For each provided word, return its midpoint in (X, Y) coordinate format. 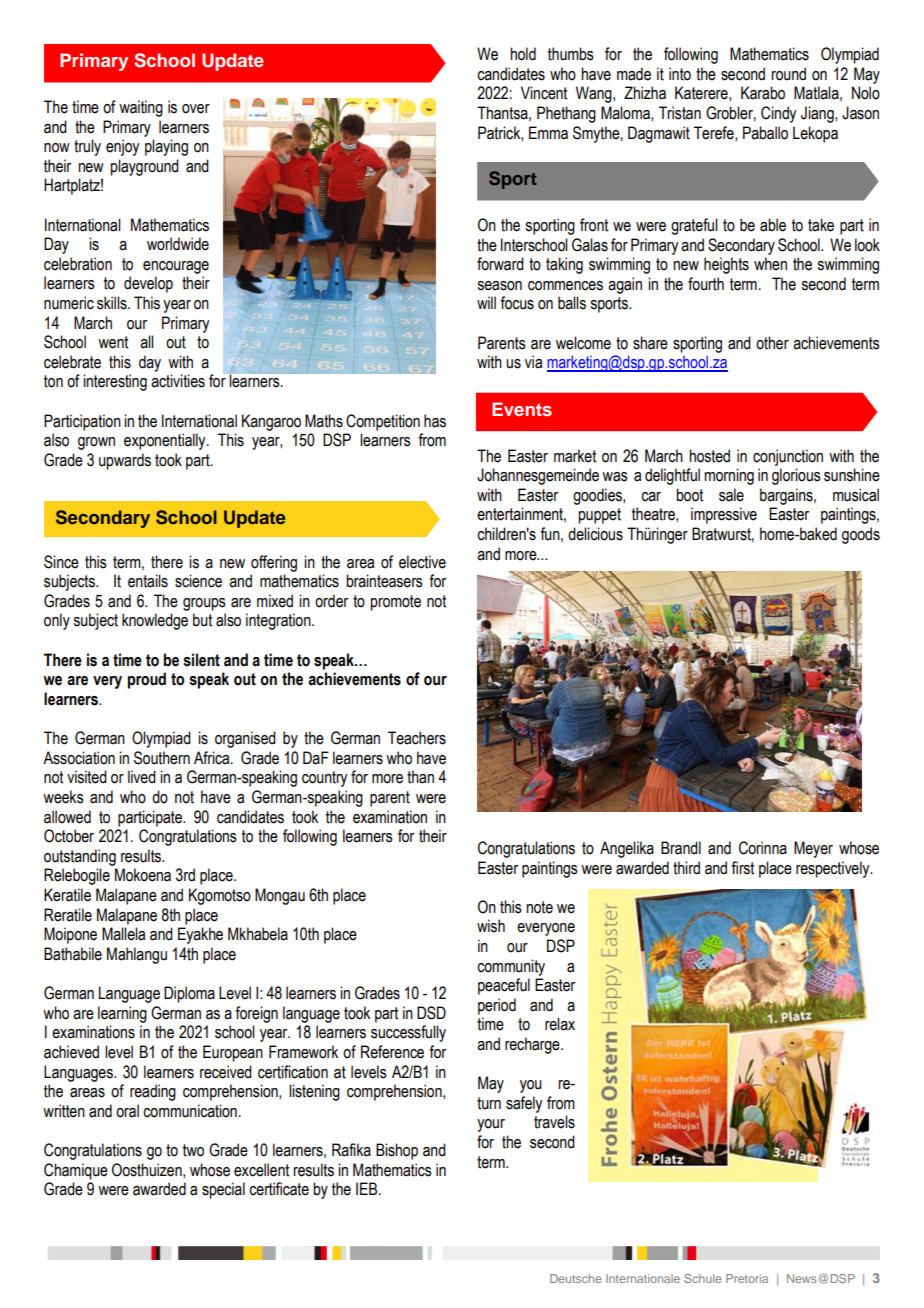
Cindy (778, 114)
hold (523, 54)
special (223, 1190)
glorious (796, 476)
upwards (125, 461)
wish (491, 926)
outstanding (80, 857)
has (435, 421)
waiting (141, 108)
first (742, 868)
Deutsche (576, 1278)
